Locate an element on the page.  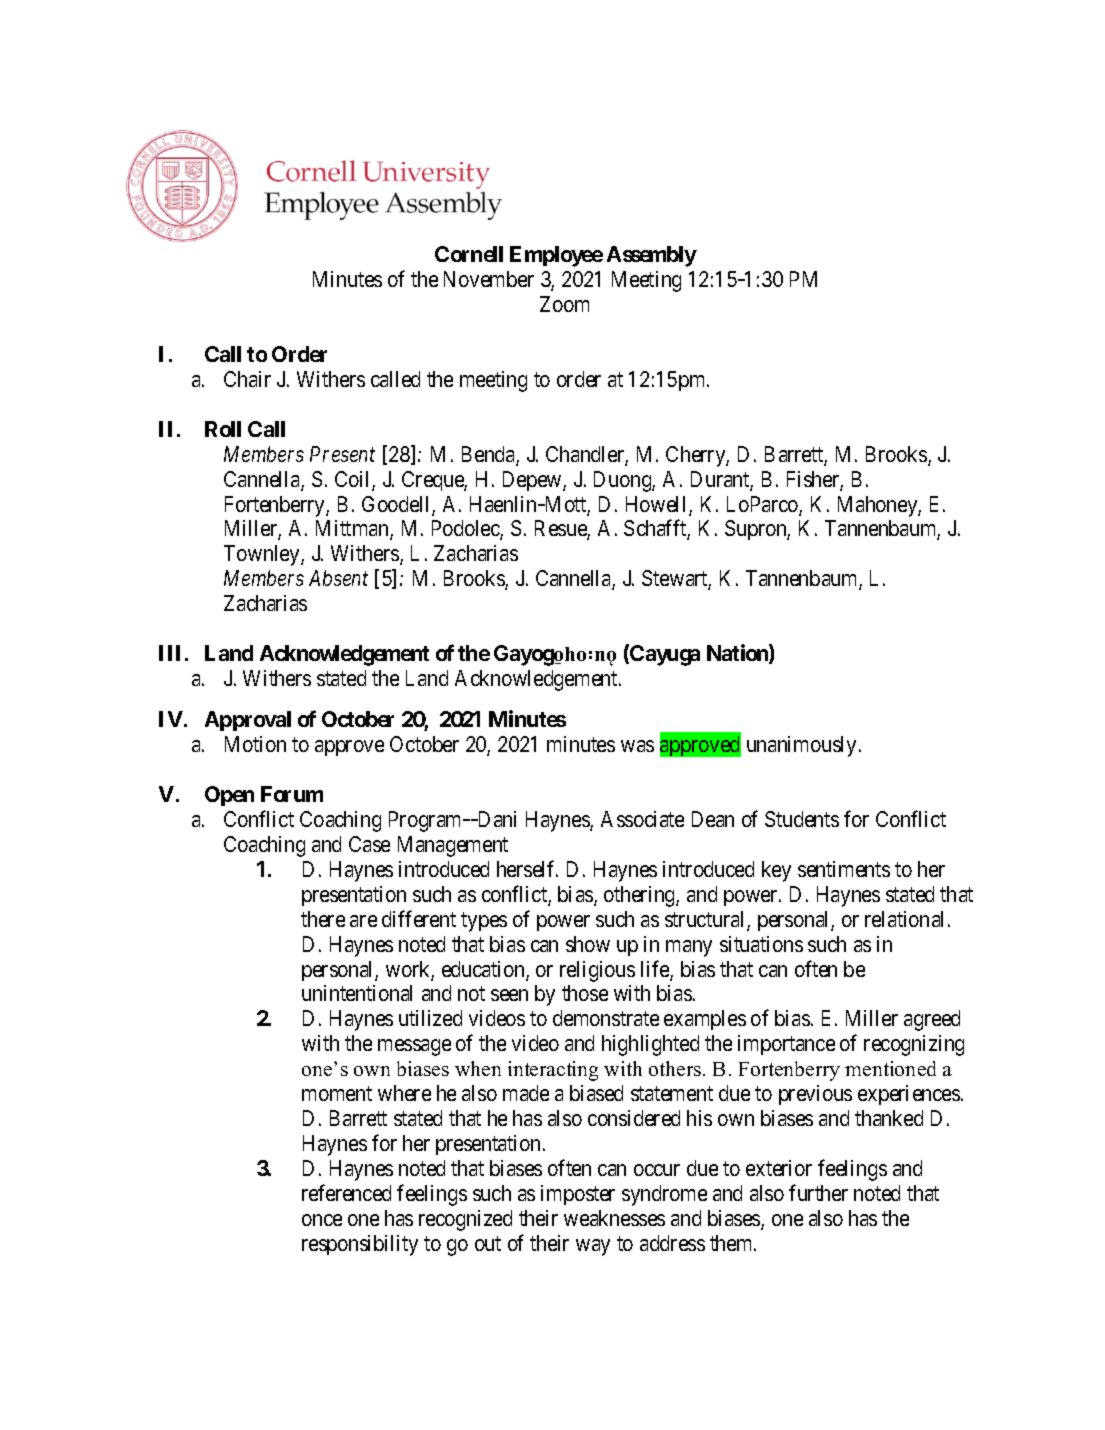
Assembly is located at coordinates (652, 256).
